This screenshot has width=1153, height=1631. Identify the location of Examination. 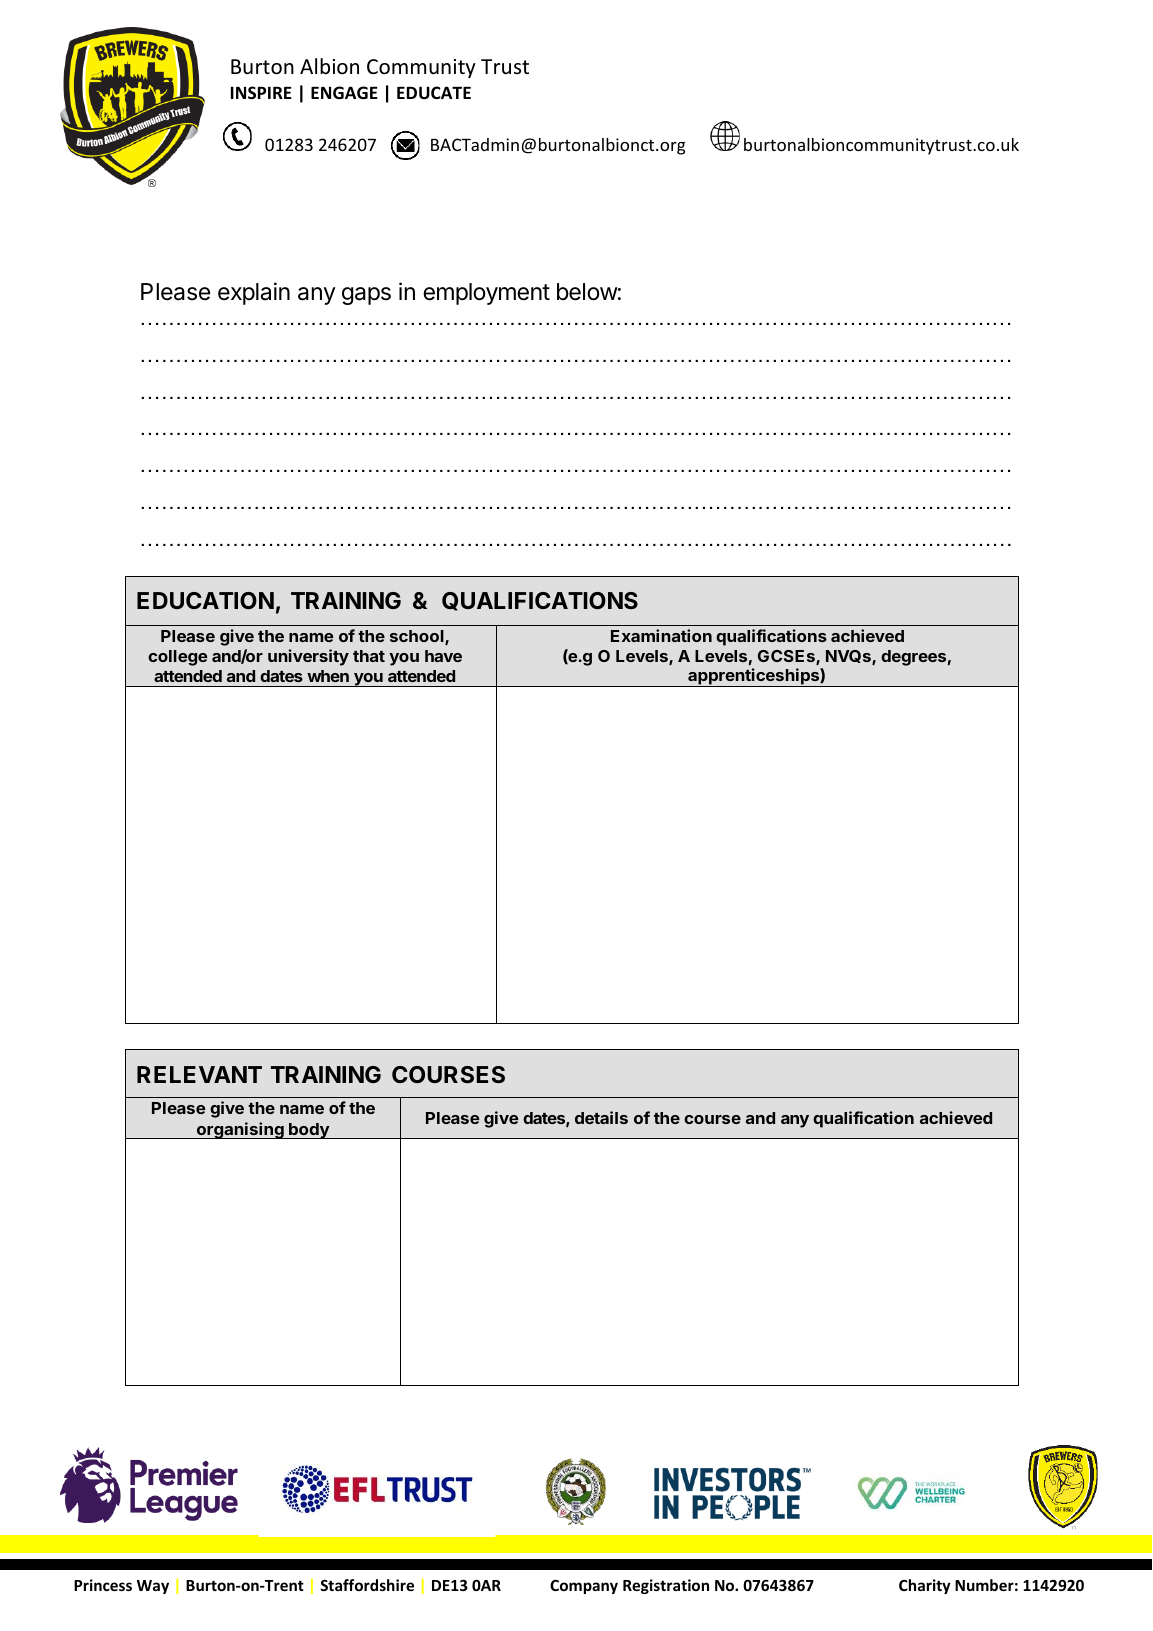
(661, 635).
